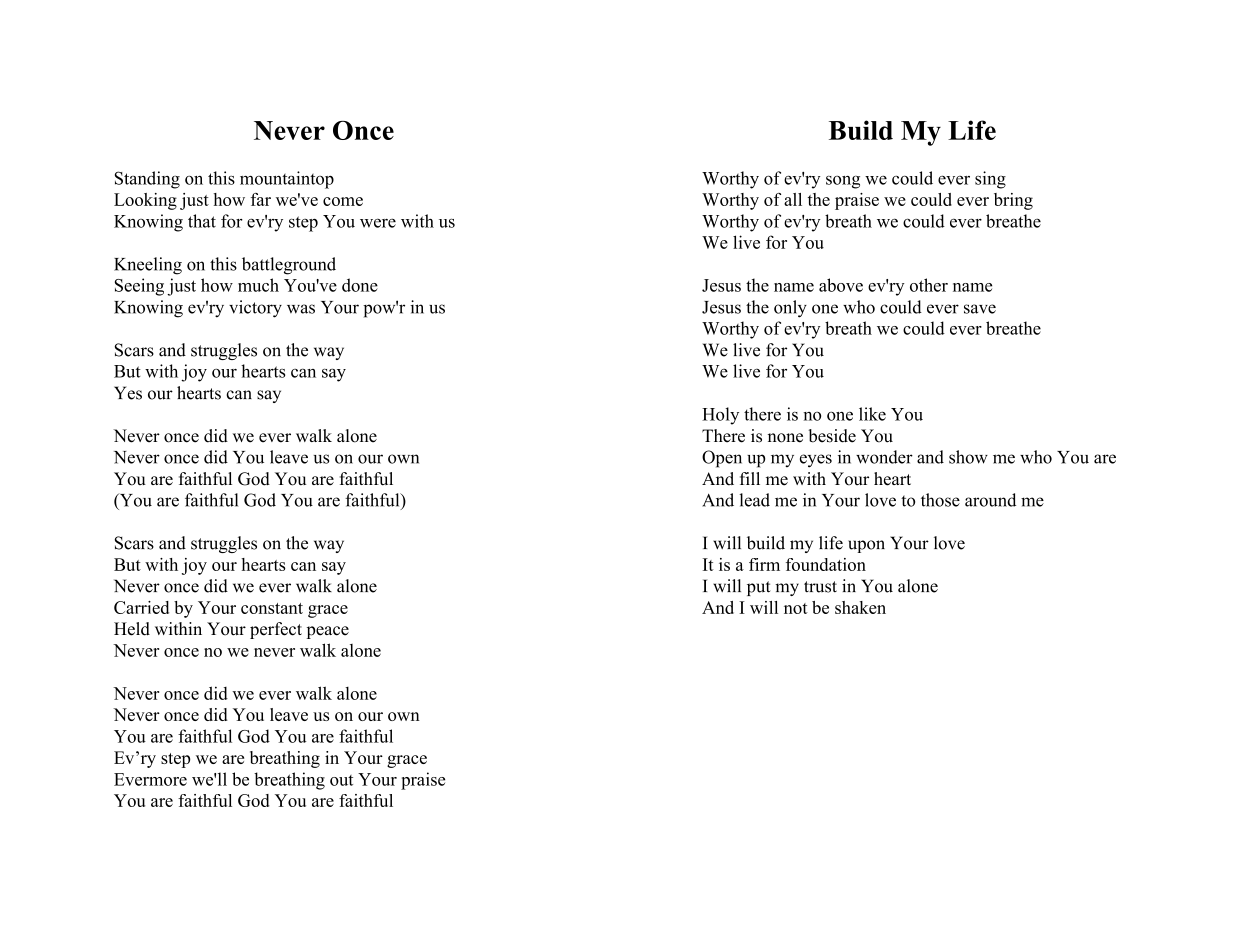 This image has height=952, width=1233. Describe the element at coordinates (327, 632) in the image. I see `peace` at that location.
